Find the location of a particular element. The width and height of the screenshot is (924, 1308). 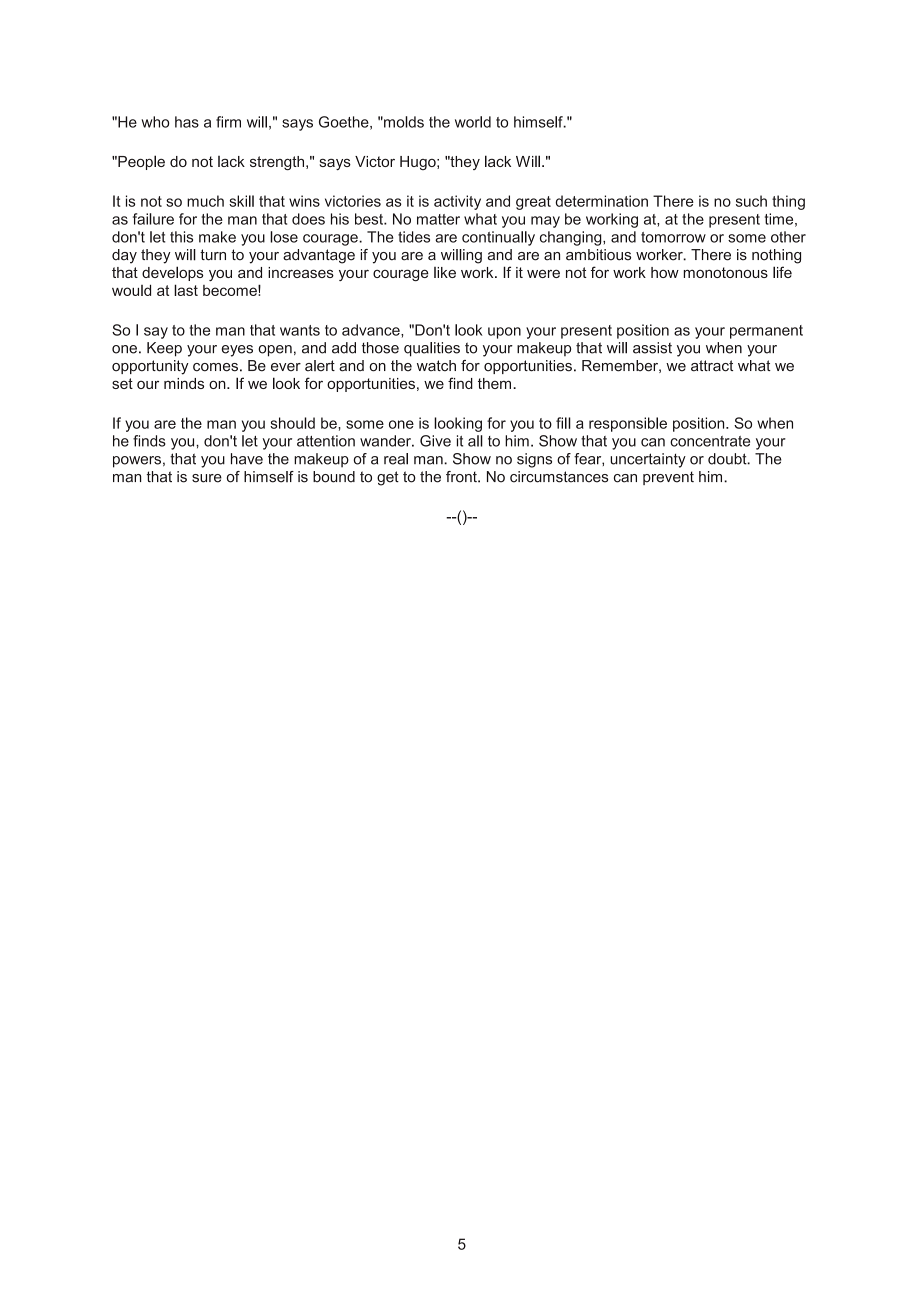

this is located at coordinates (181, 237).
